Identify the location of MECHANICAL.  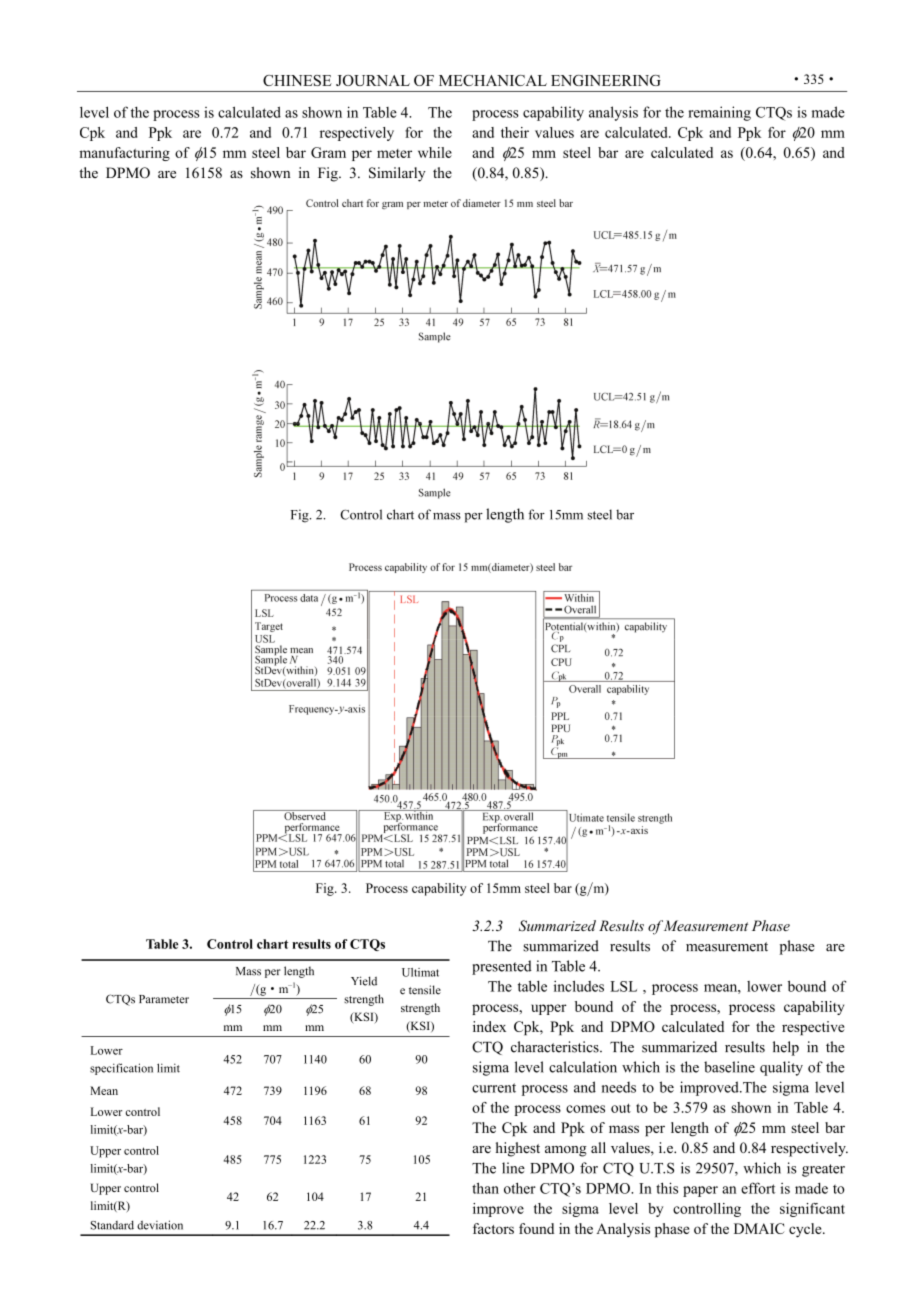
(493, 80).
